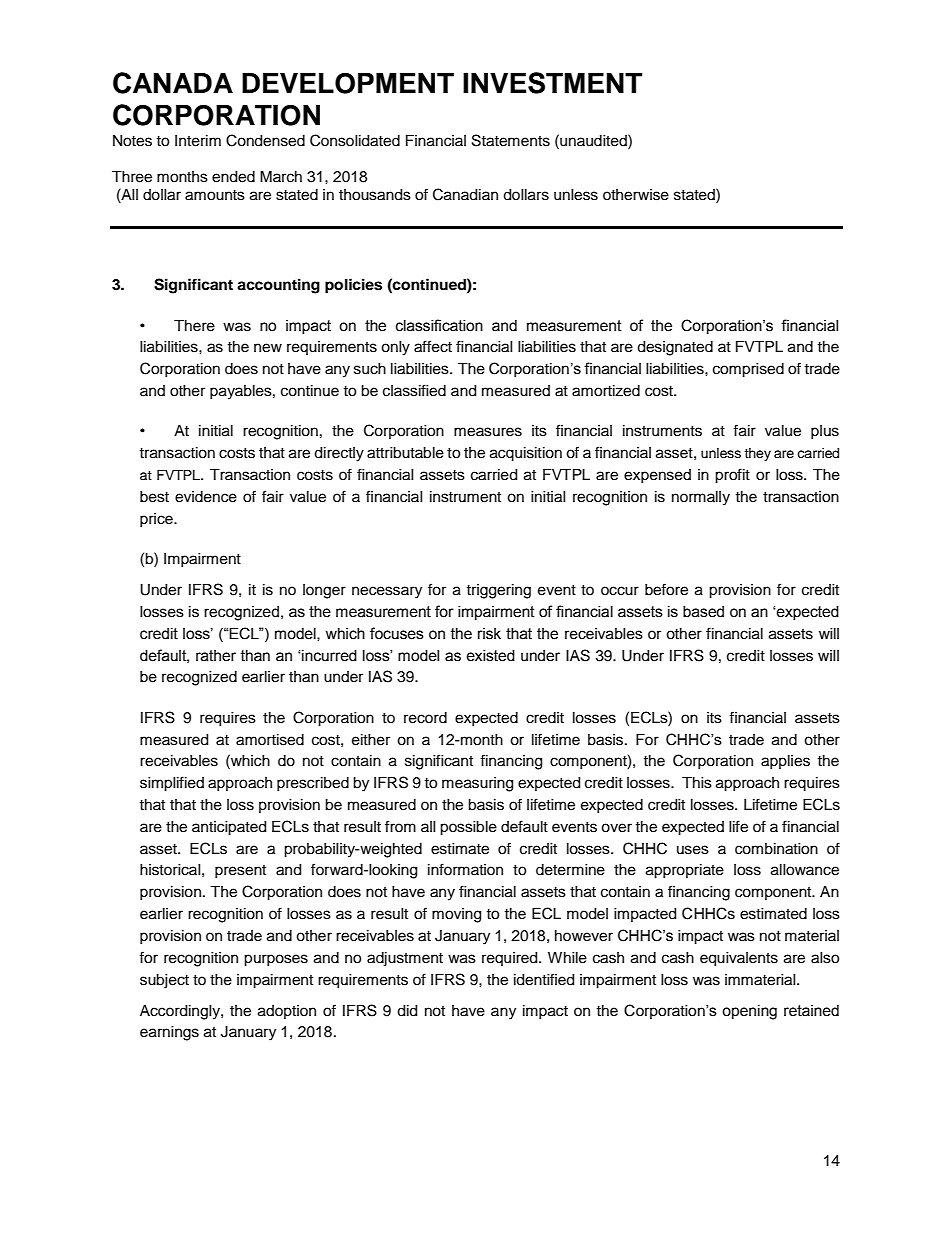  Describe the element at coordinates (198, 141) in the document. I see `Interim` at that location.
